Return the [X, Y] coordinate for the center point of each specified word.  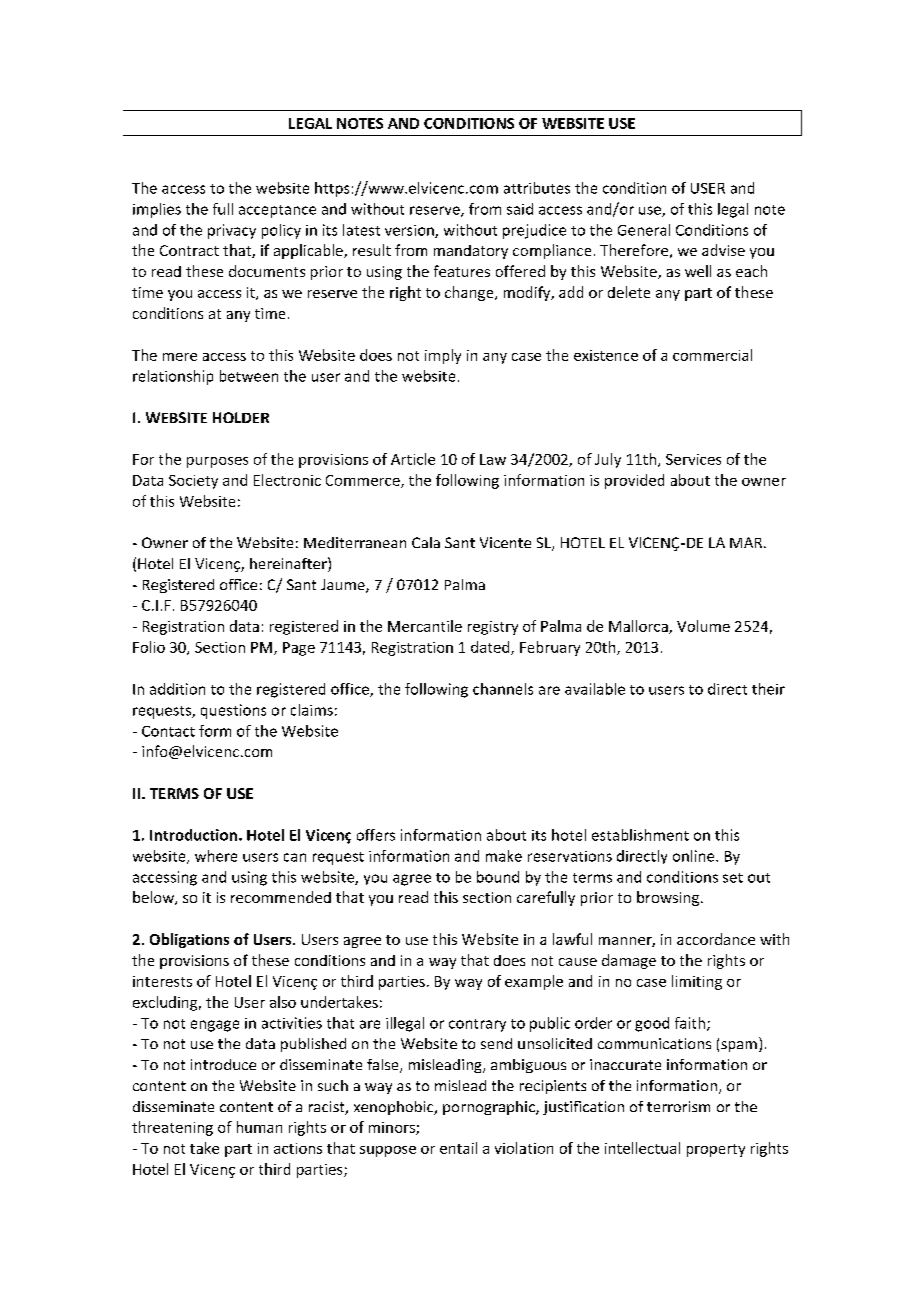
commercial [712, 355]
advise [723, 250]
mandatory [471, 252]
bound [498, 877]
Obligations [189, 940]
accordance [716, 939]
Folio [149, 647]
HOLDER [241, 417]
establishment [640, 835]
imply [443, 356]
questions [233, 711]
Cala [426, 542]
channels [503, 689]
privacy [232, 231]
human [259, 1127]
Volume [703, 626]
